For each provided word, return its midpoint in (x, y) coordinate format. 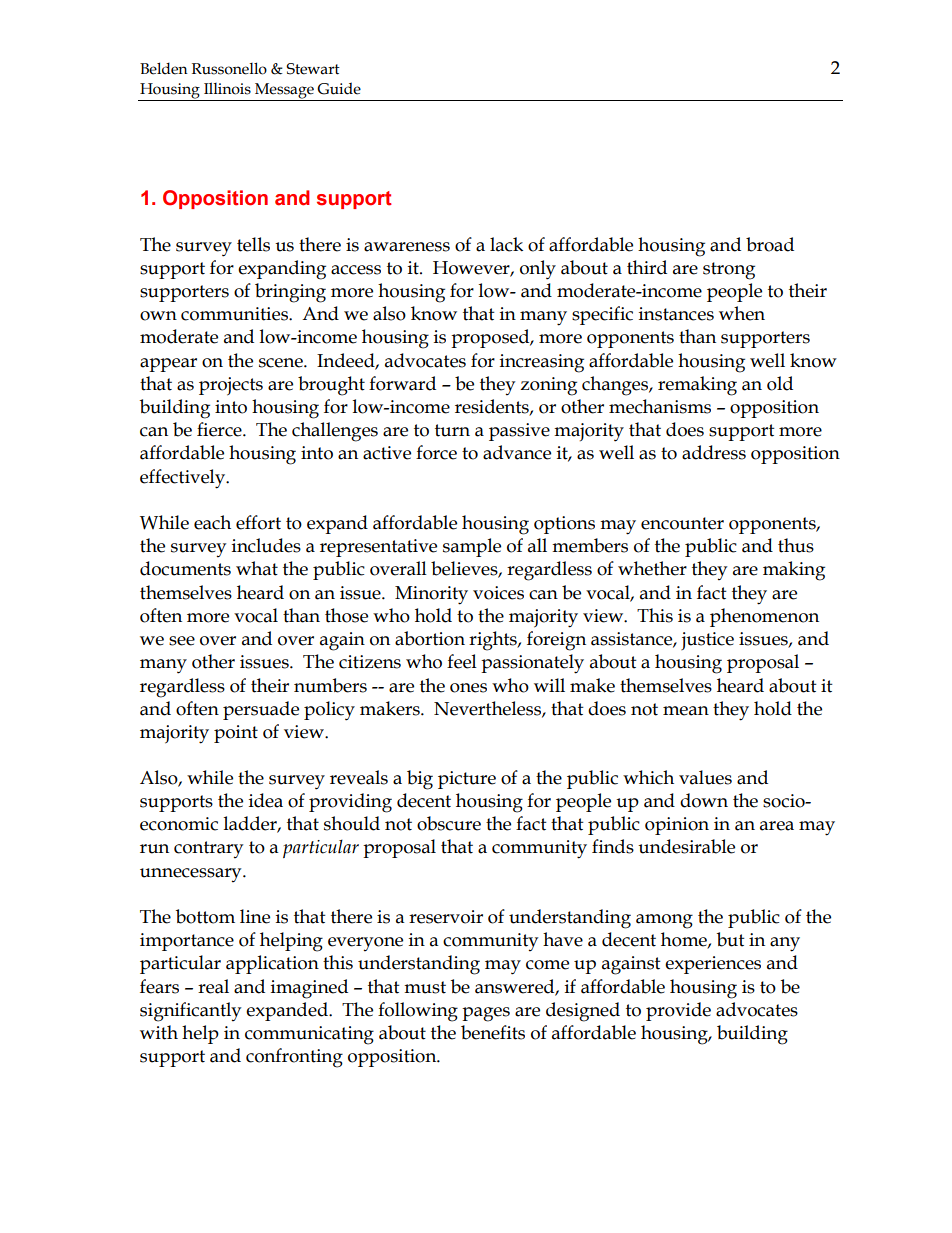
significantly (190, 1012)
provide (678, 1011)
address (714, 452)
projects (231, 386)
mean (686, 711)
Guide (339, 88)
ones (468, 688)
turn (452, 430)
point (236, 734)
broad (770, 244)
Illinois (227, 88)
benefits (493, 1032)
